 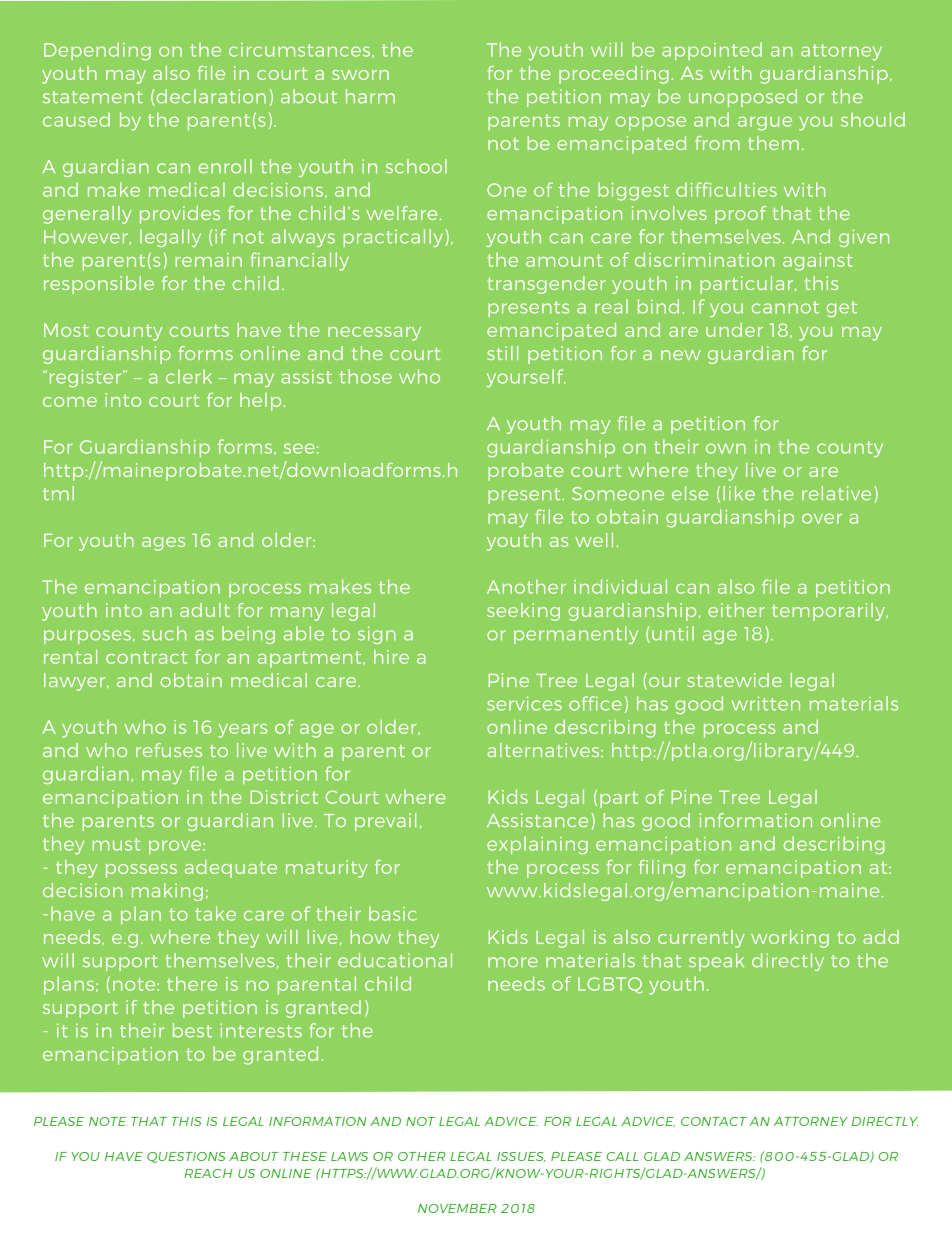 I want to click on explaining, so click(x=537, y=845).
